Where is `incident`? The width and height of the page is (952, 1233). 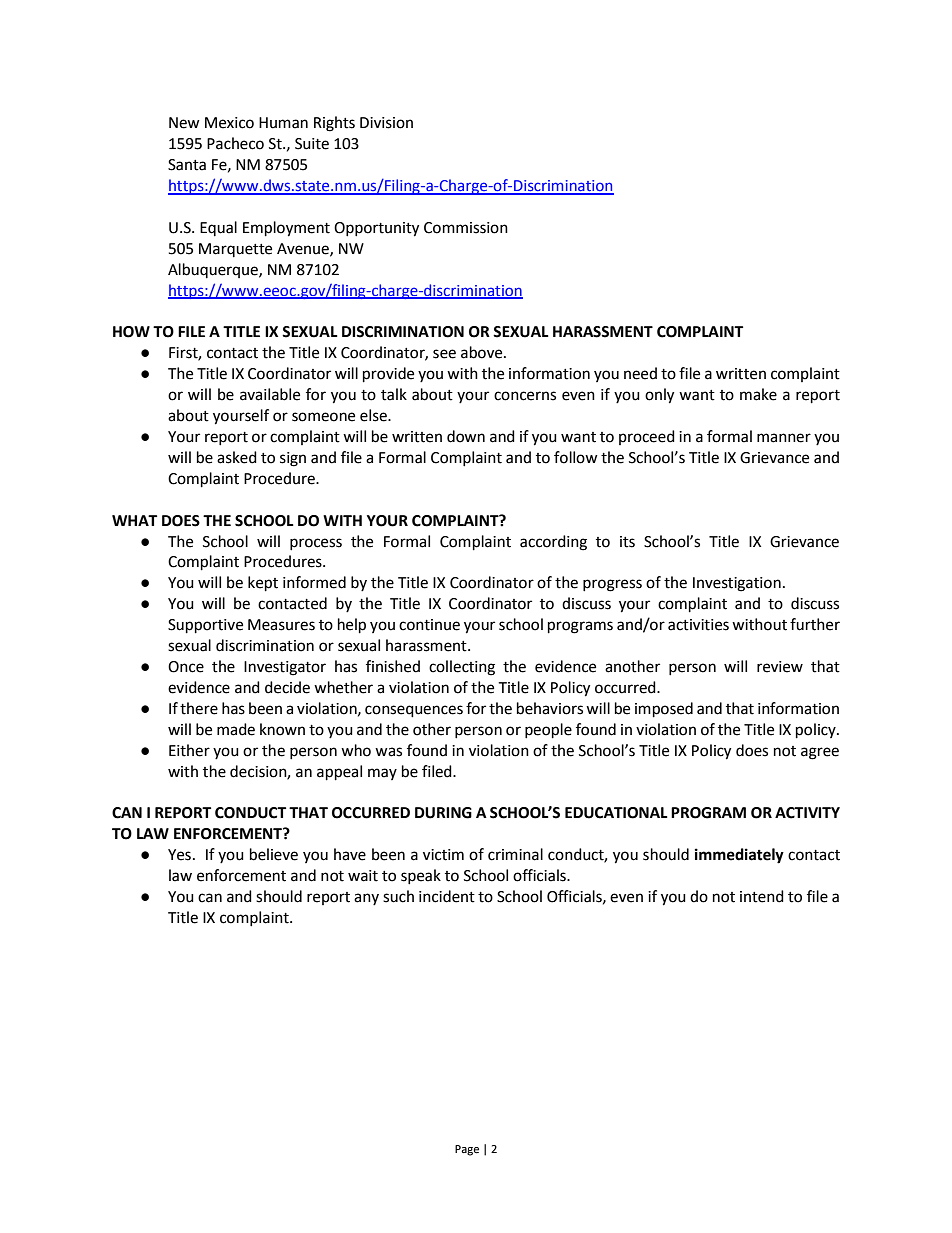
incident is located at coordinates (447, 896).
